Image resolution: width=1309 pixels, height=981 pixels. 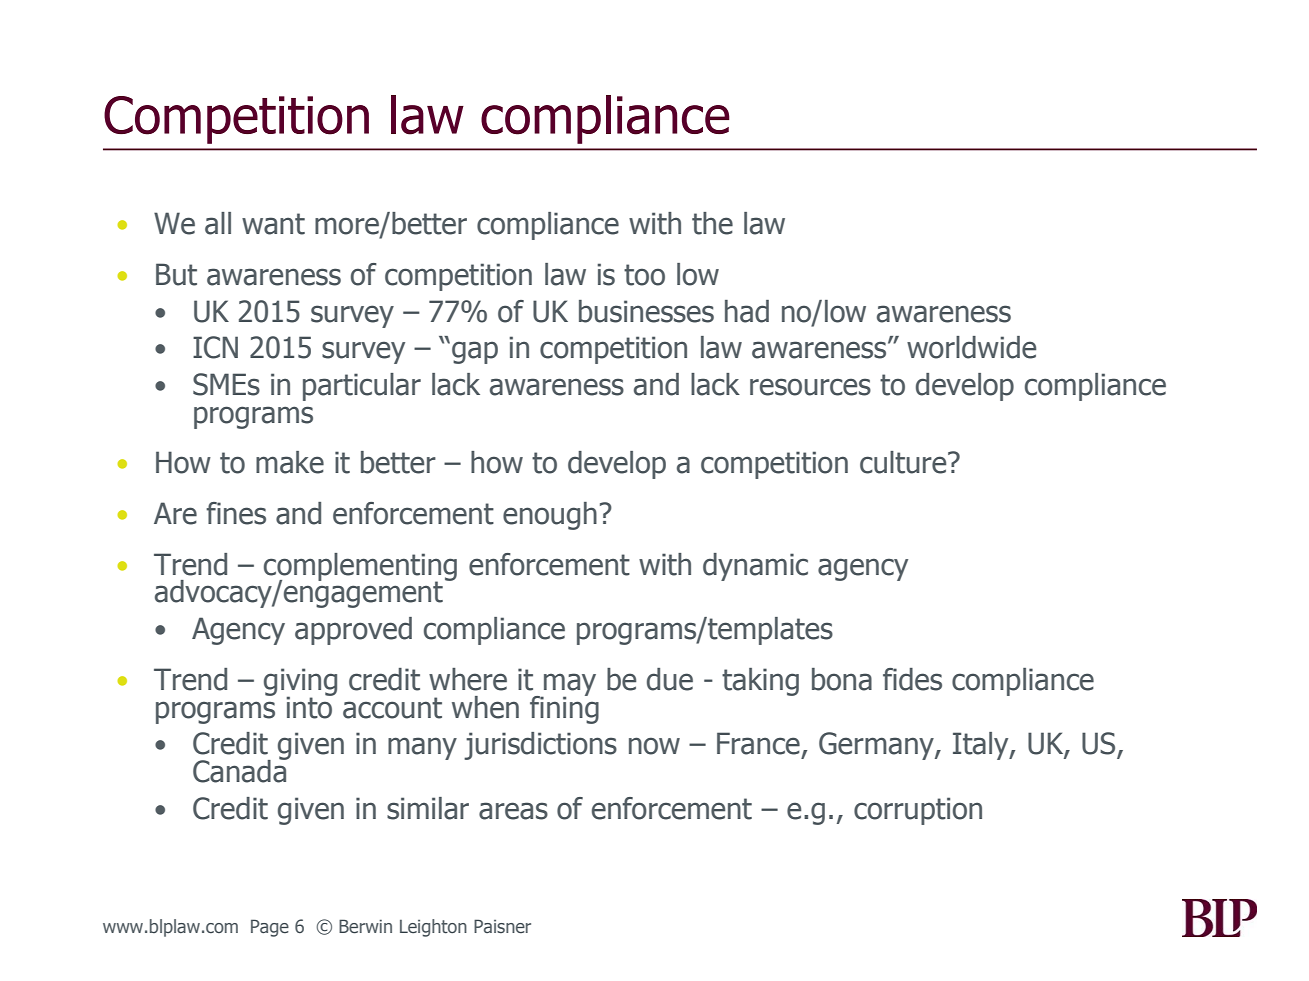 What do you see at coordinates (540, 746) in the screenshot?
I see `jurisdictions` at bounding box center [540, 746].
